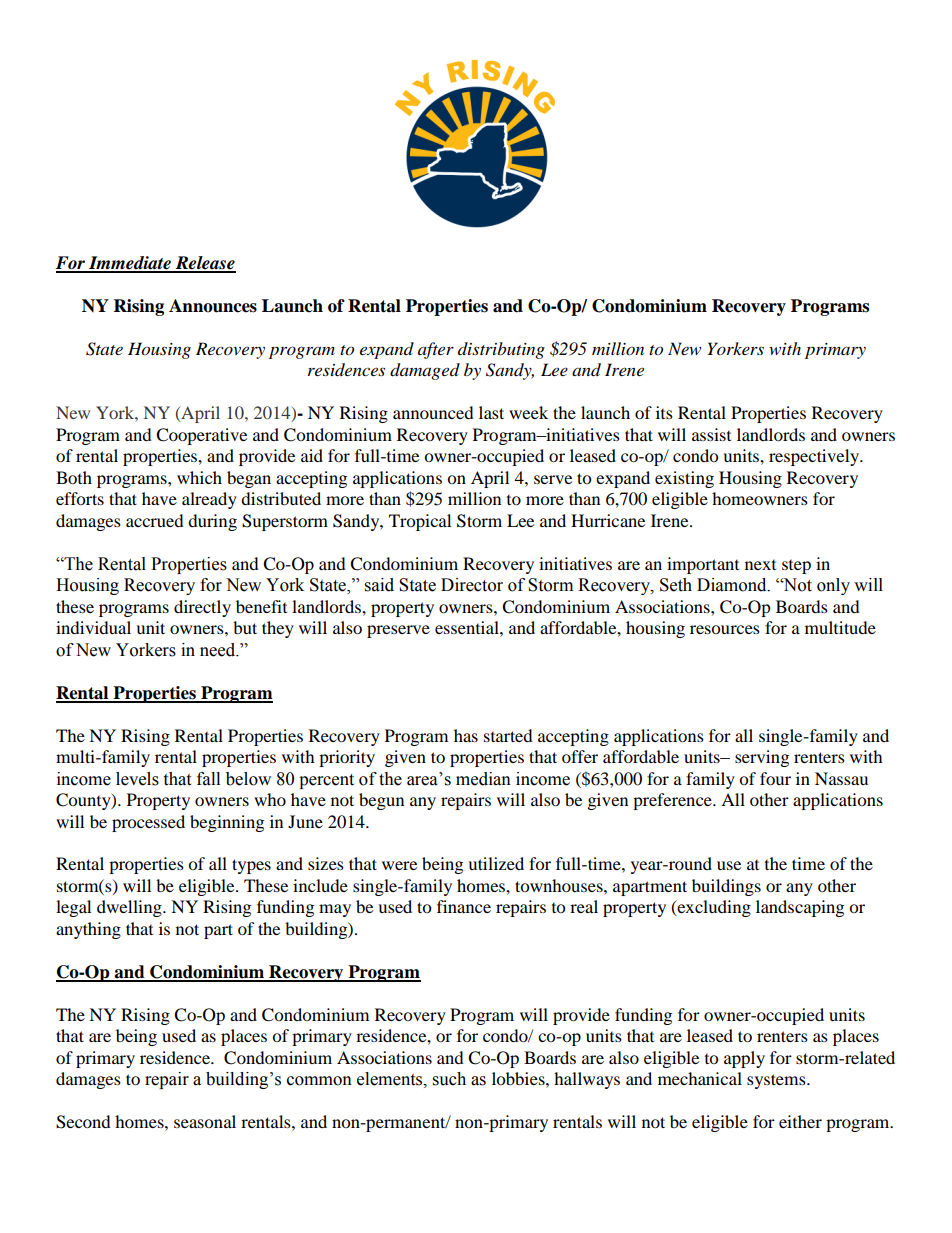  What do you see at coordinates (130, 908) in the screenshot?
I see `dwelling` at bounding box center [130, 908].
